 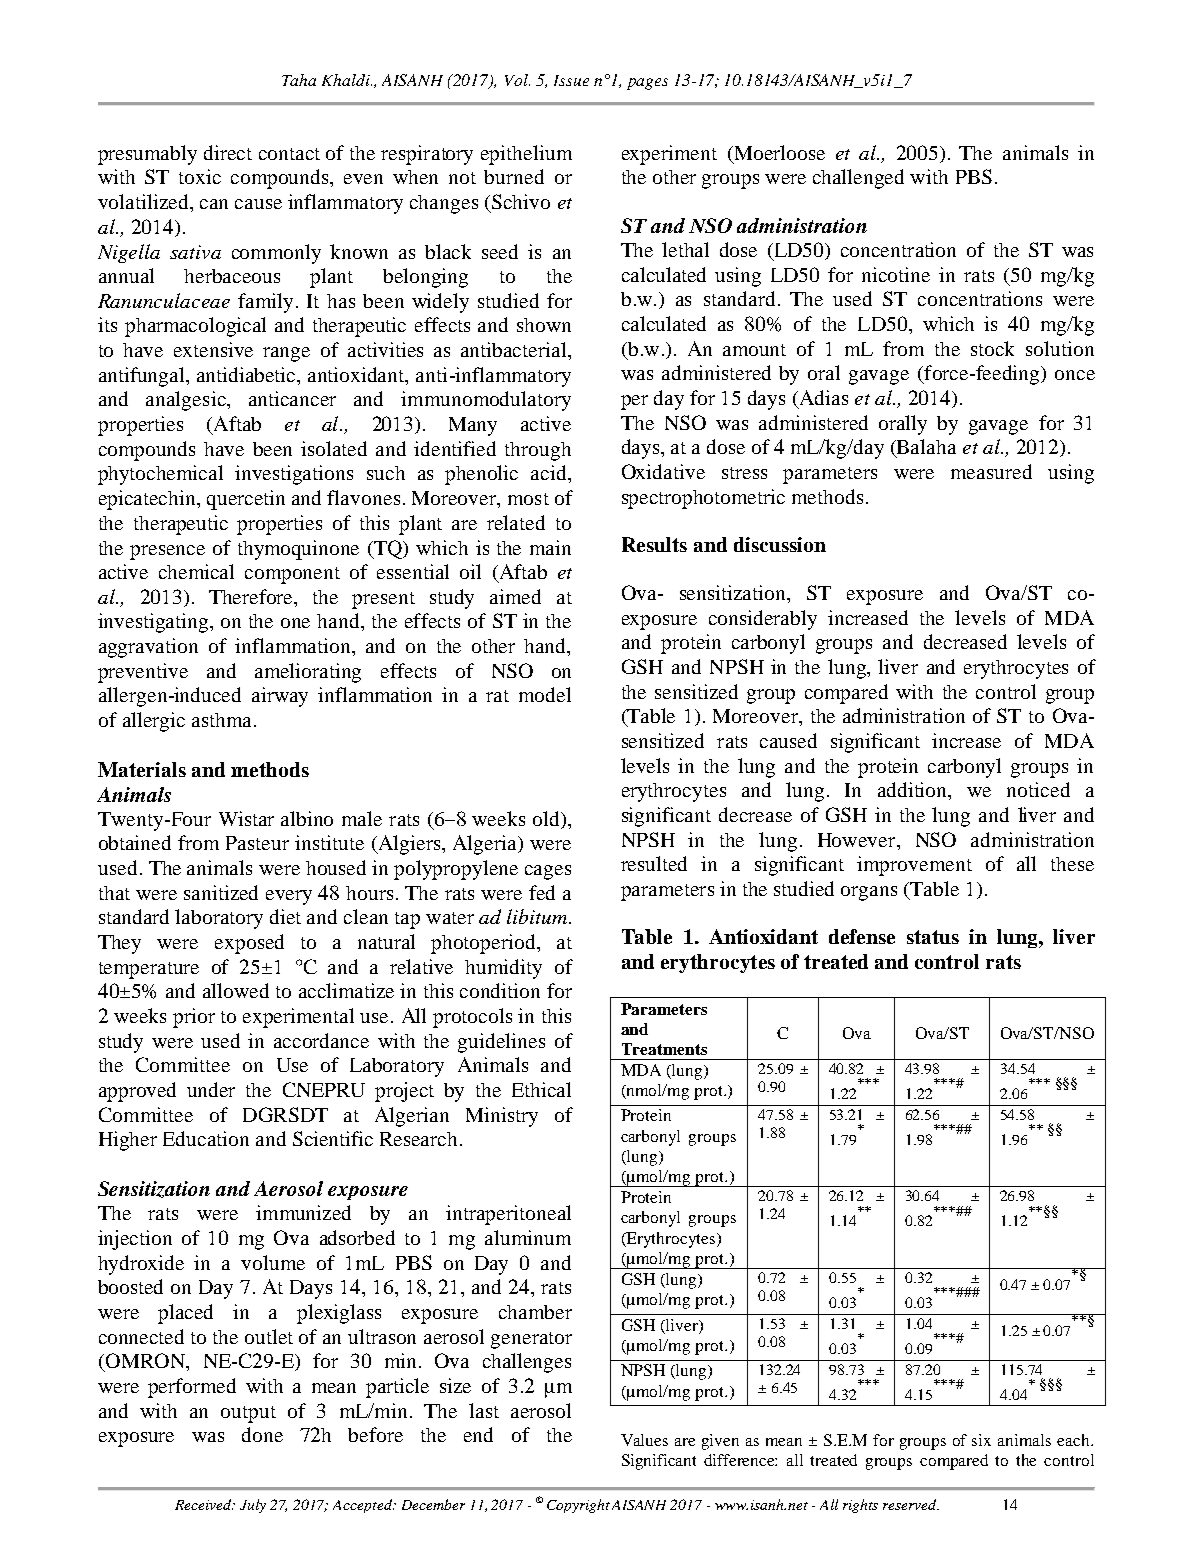 What do you see at coordinates (246, 500) in the image?
I see `quercetin` at bounding box center [246, 500].
